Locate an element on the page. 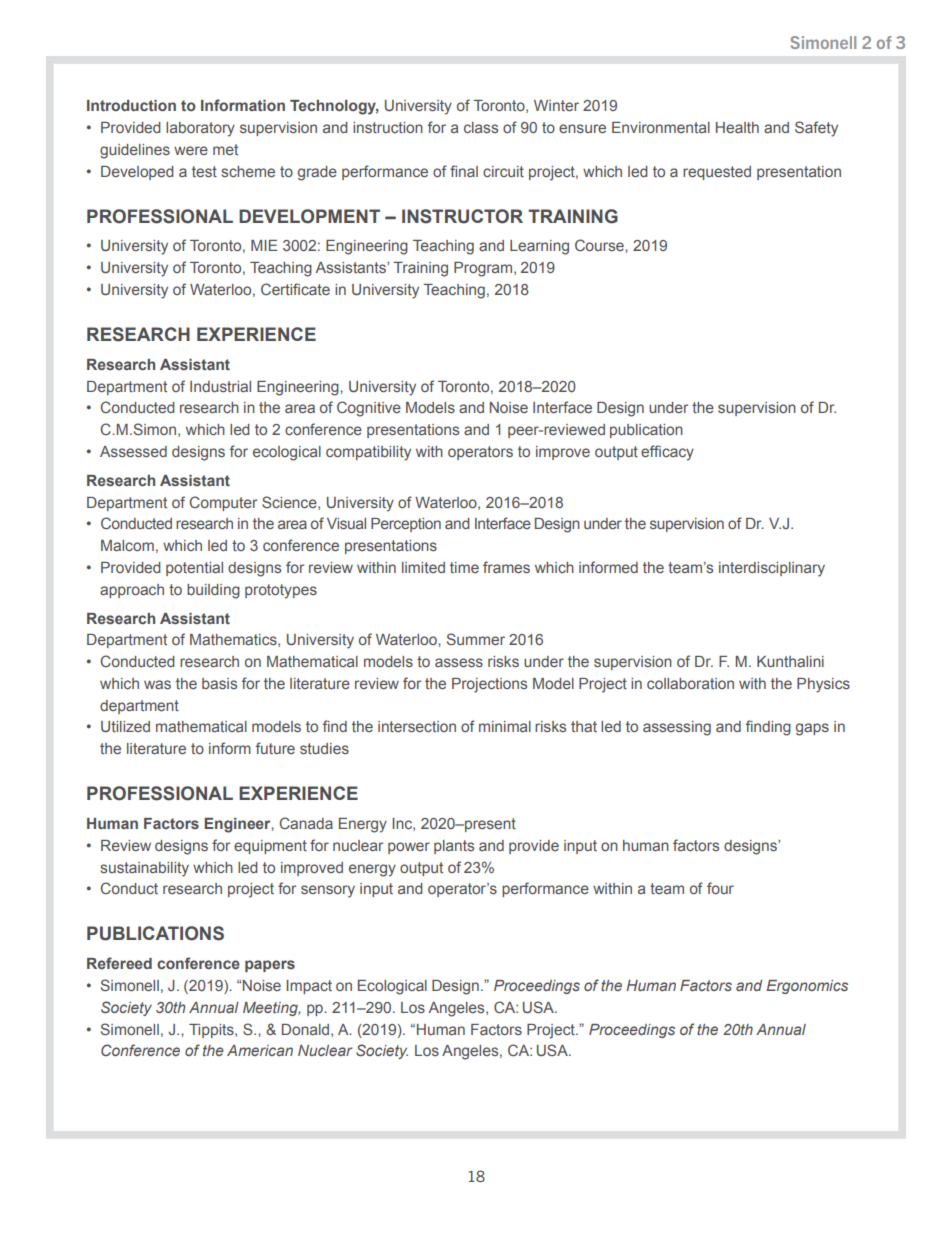 The height and width of the image is (1233, 952). time is located at coordinates (464, 567).
